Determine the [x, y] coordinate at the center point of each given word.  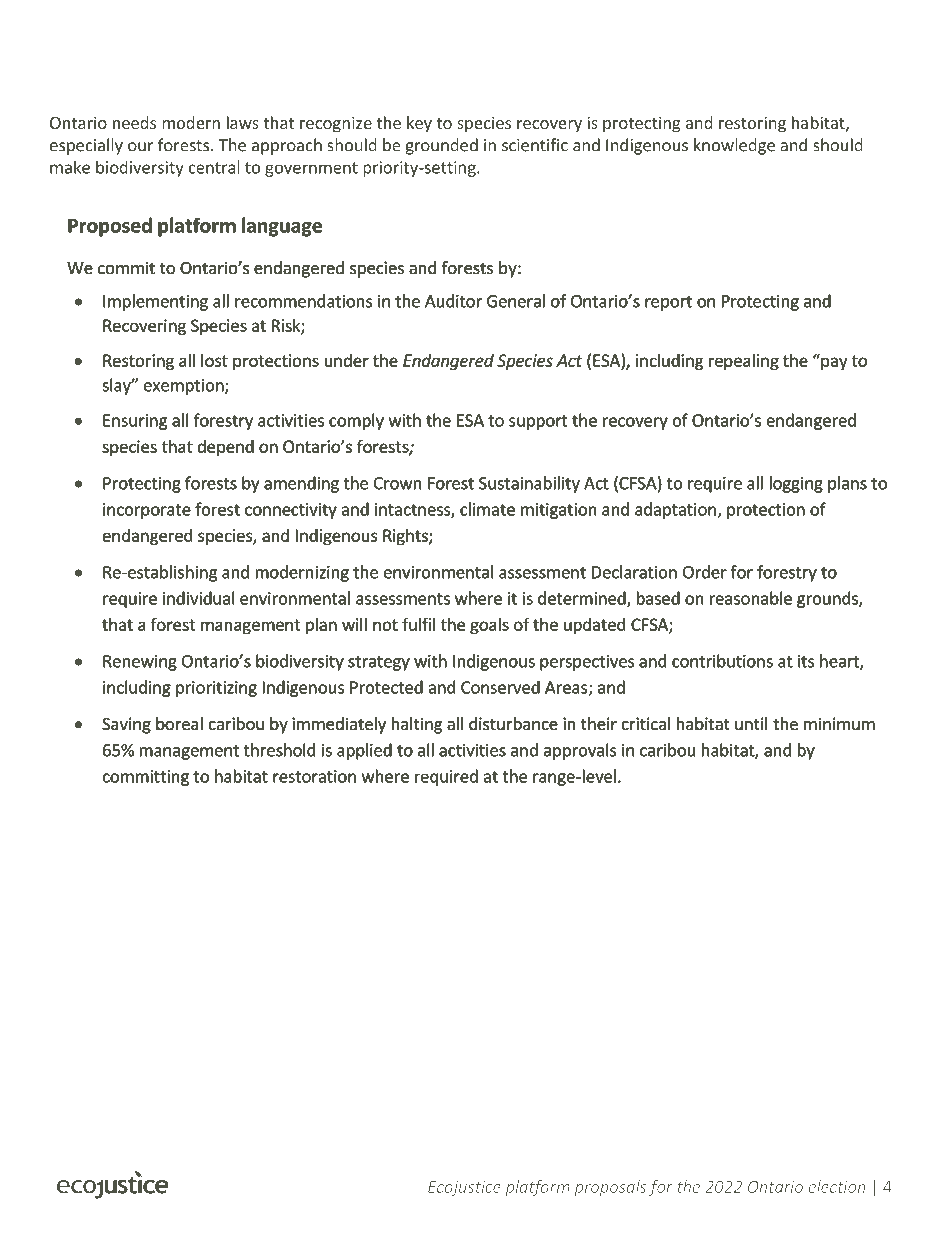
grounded [442, 146]
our [140, 147]
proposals [610, 1188]
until [751, 723]
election [836, 1186]
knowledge [734, 146]
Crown [397, 483]
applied [364, 751]
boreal [179, 723]
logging [796, 484]
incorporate [147, 511]
